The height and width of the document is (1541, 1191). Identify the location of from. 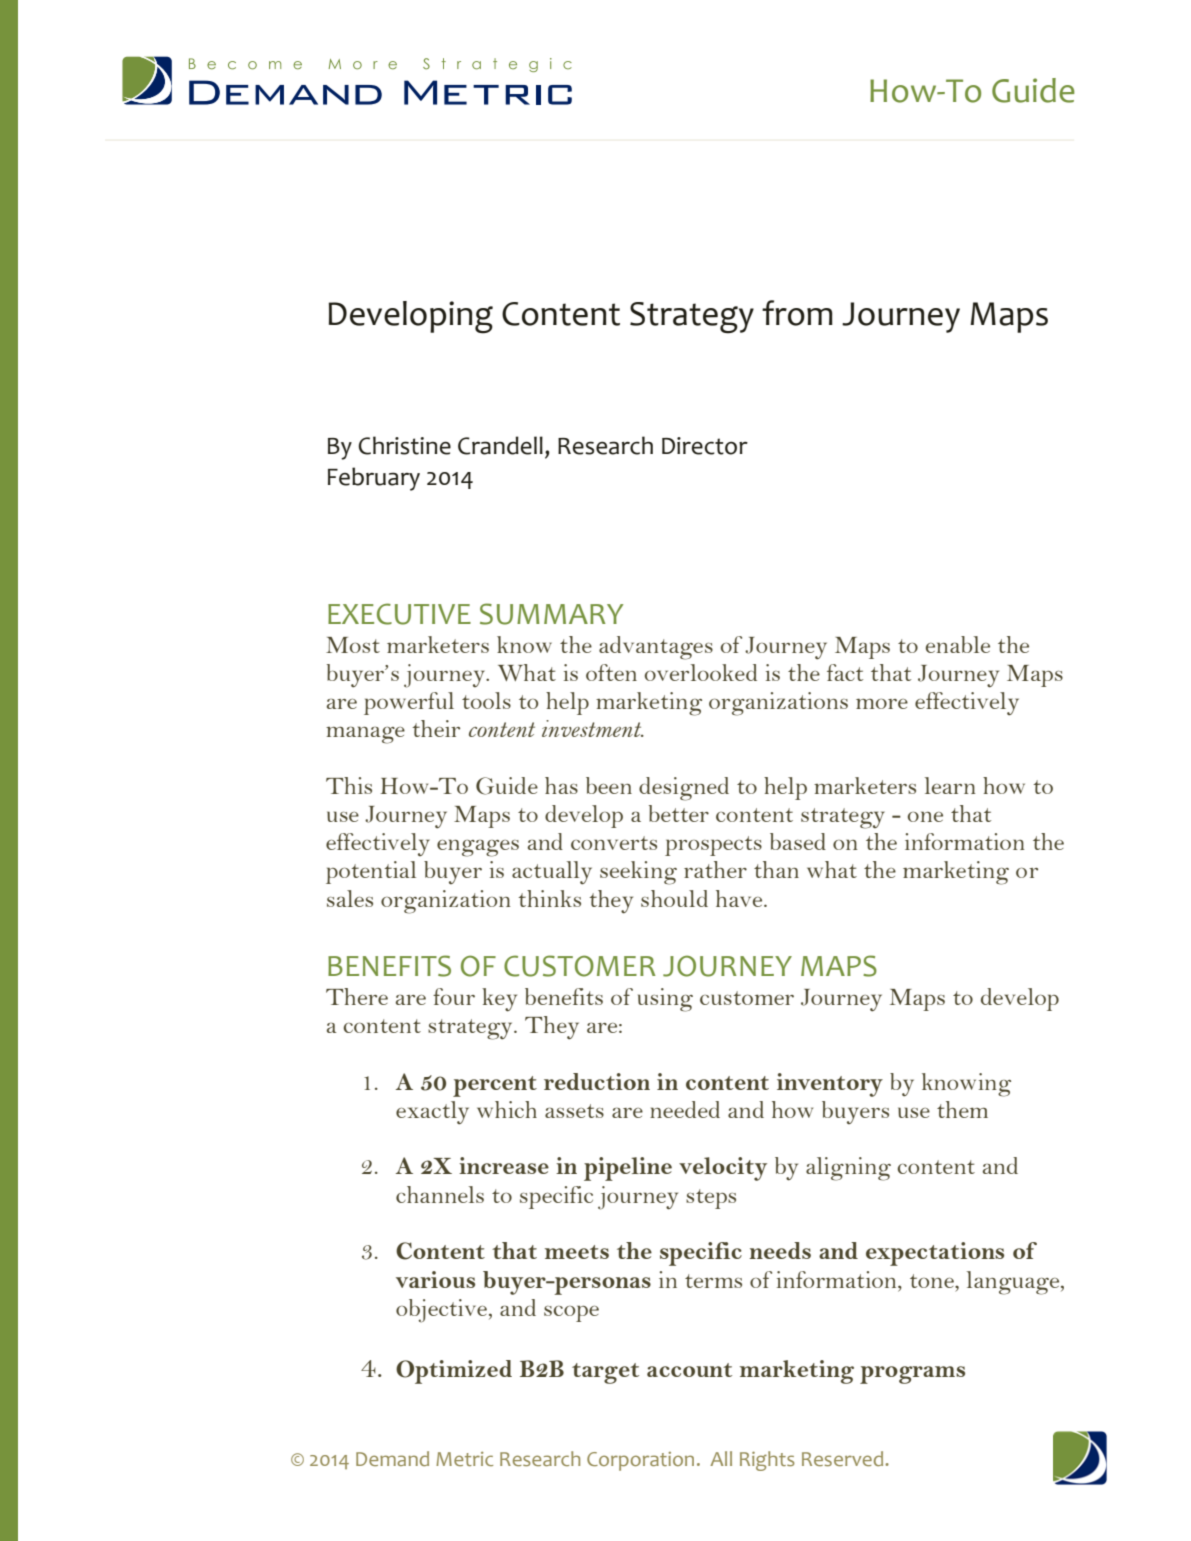
(797, 313).
